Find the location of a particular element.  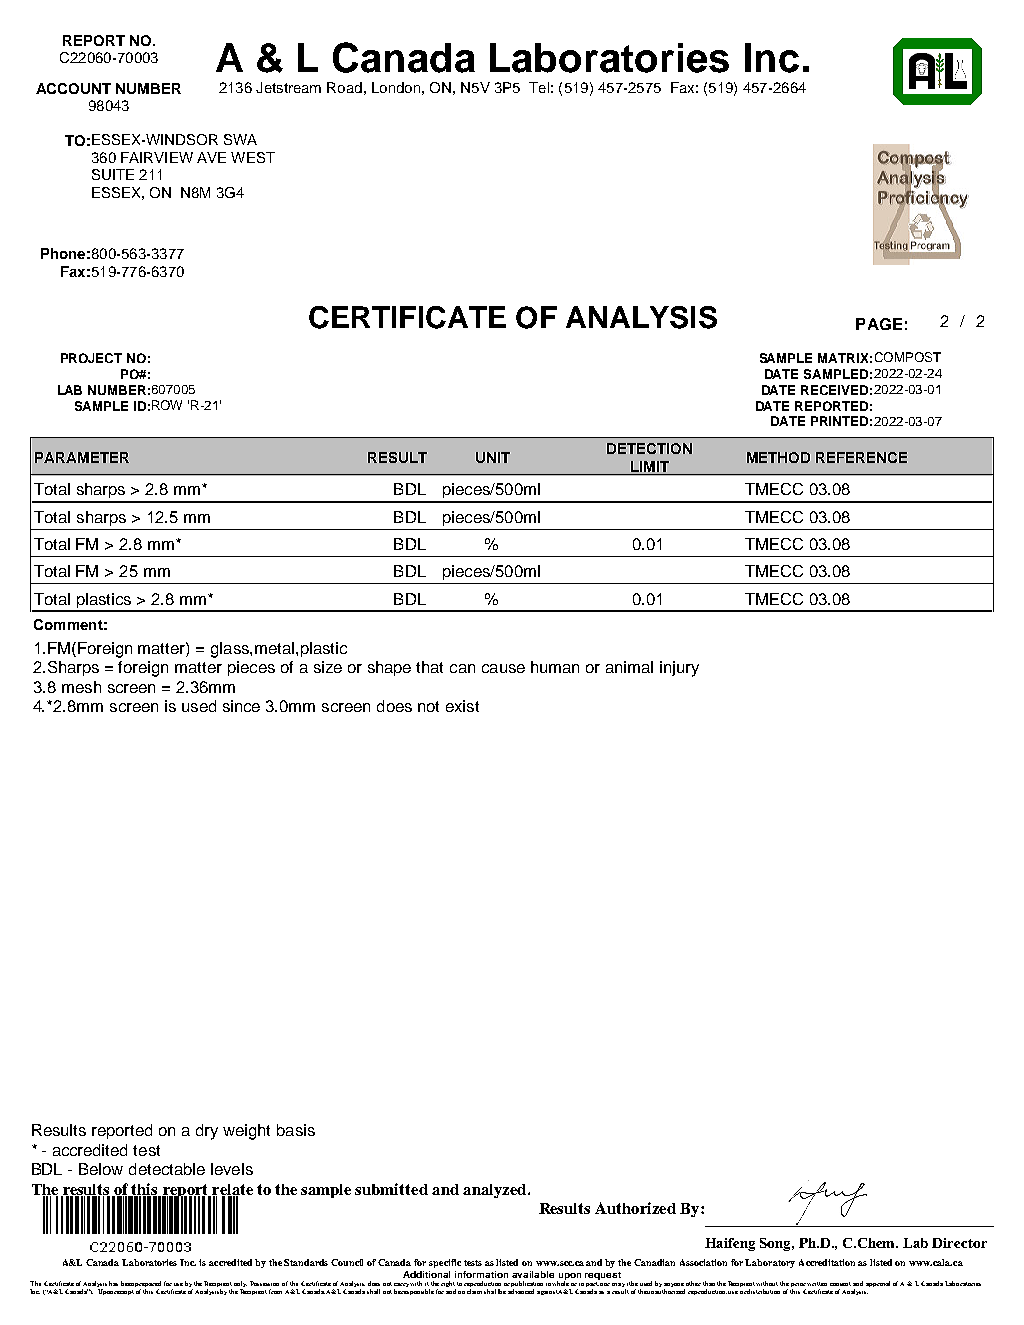

only is located at coordinates (240, 1285).
